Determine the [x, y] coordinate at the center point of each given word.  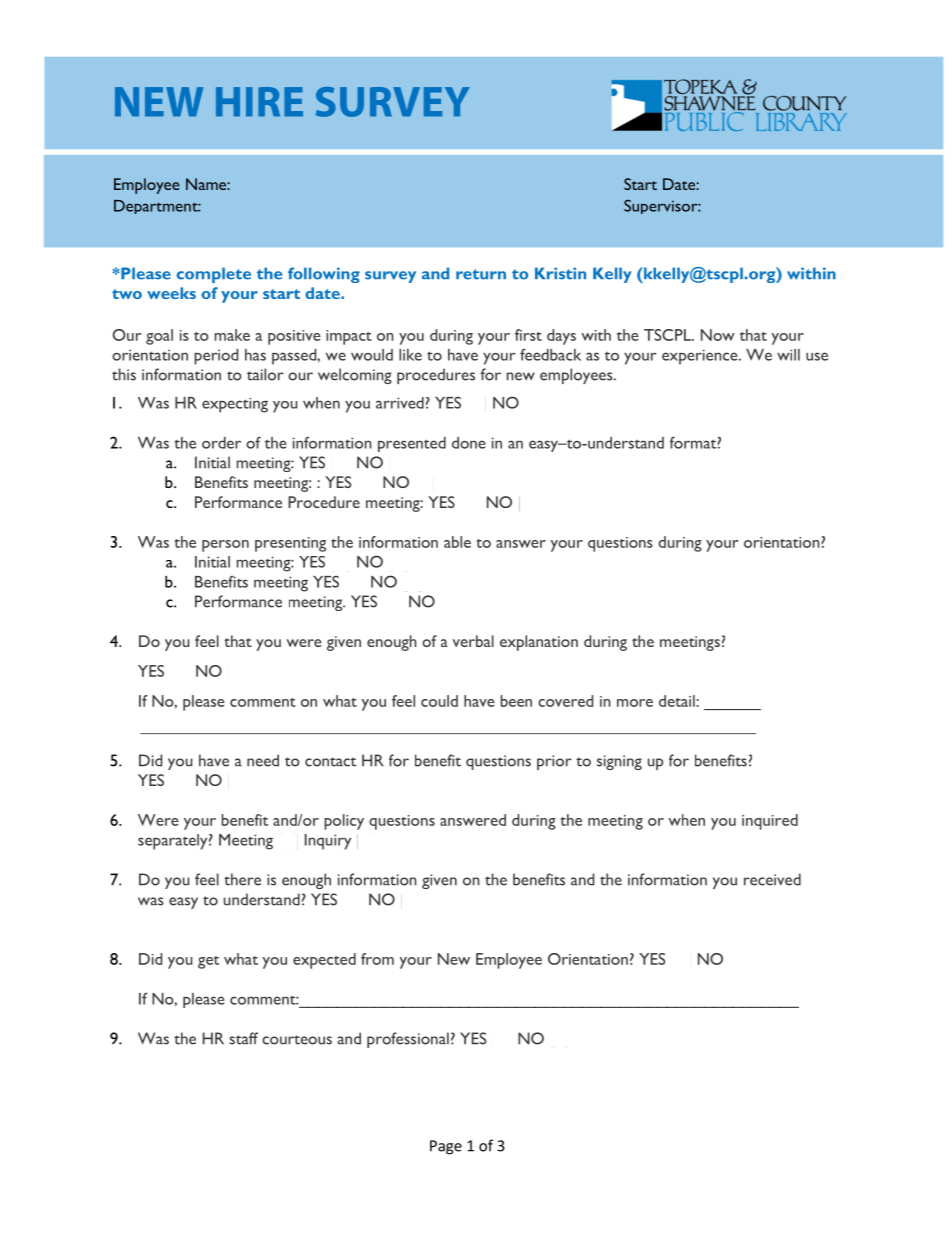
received [772, 879]
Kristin [560, 273]
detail [678, 701]
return [481, 274]
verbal [473, 641]
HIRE [259, 101]
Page [446, 1147]
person [225, 546]
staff [243, 1038]
